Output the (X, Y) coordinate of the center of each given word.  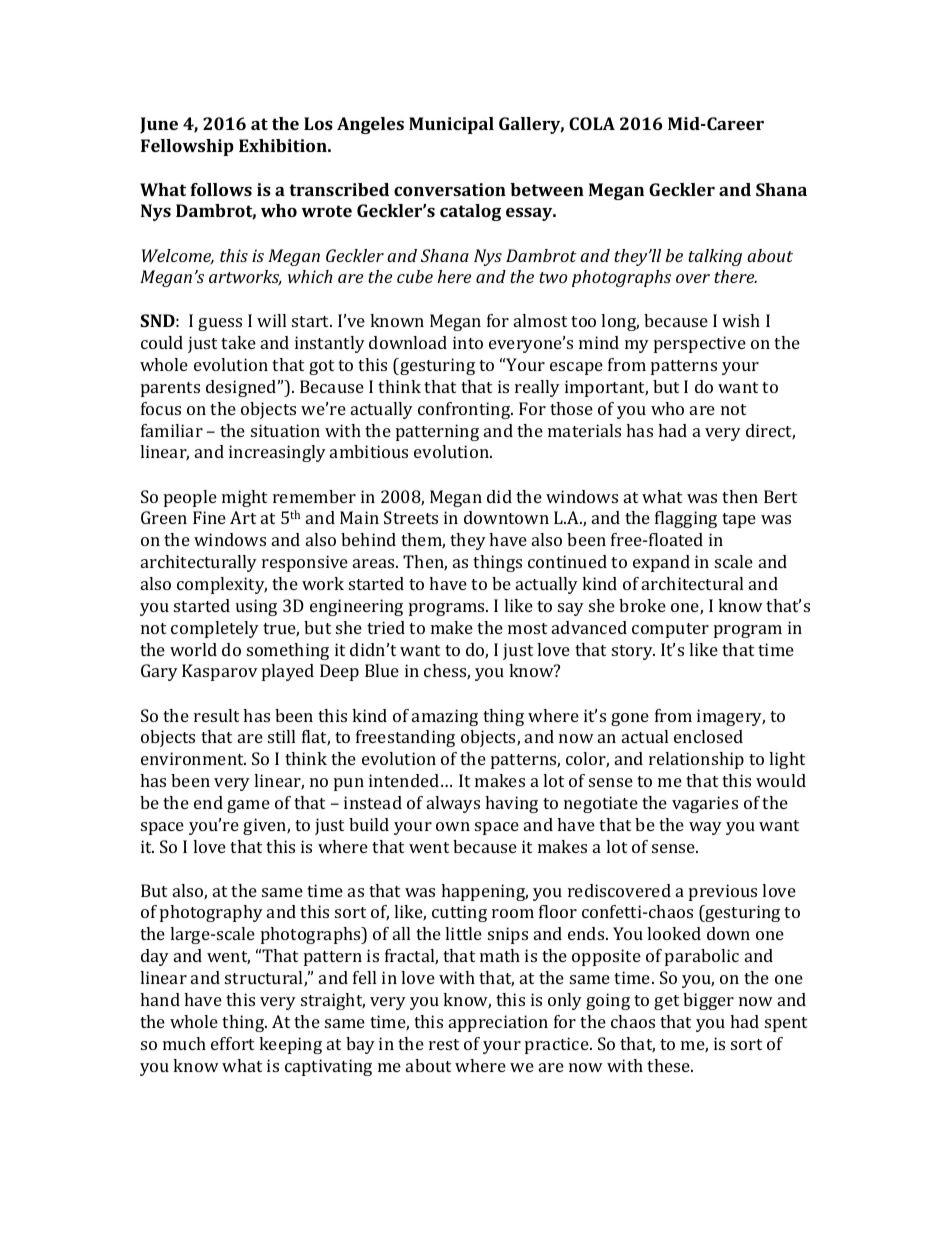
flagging (686, 519)
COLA (592, 123)
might (244, 498)
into (468, 342)
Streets (411, 517)
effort (232, 1043)
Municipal (451, 125)
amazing (445, 717)
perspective (700, 344)
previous (723, 892)
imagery (731, 717)
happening (484, 892)
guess (220, 324)
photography (211, 913)
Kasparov (220, 672)
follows (221, 189)
